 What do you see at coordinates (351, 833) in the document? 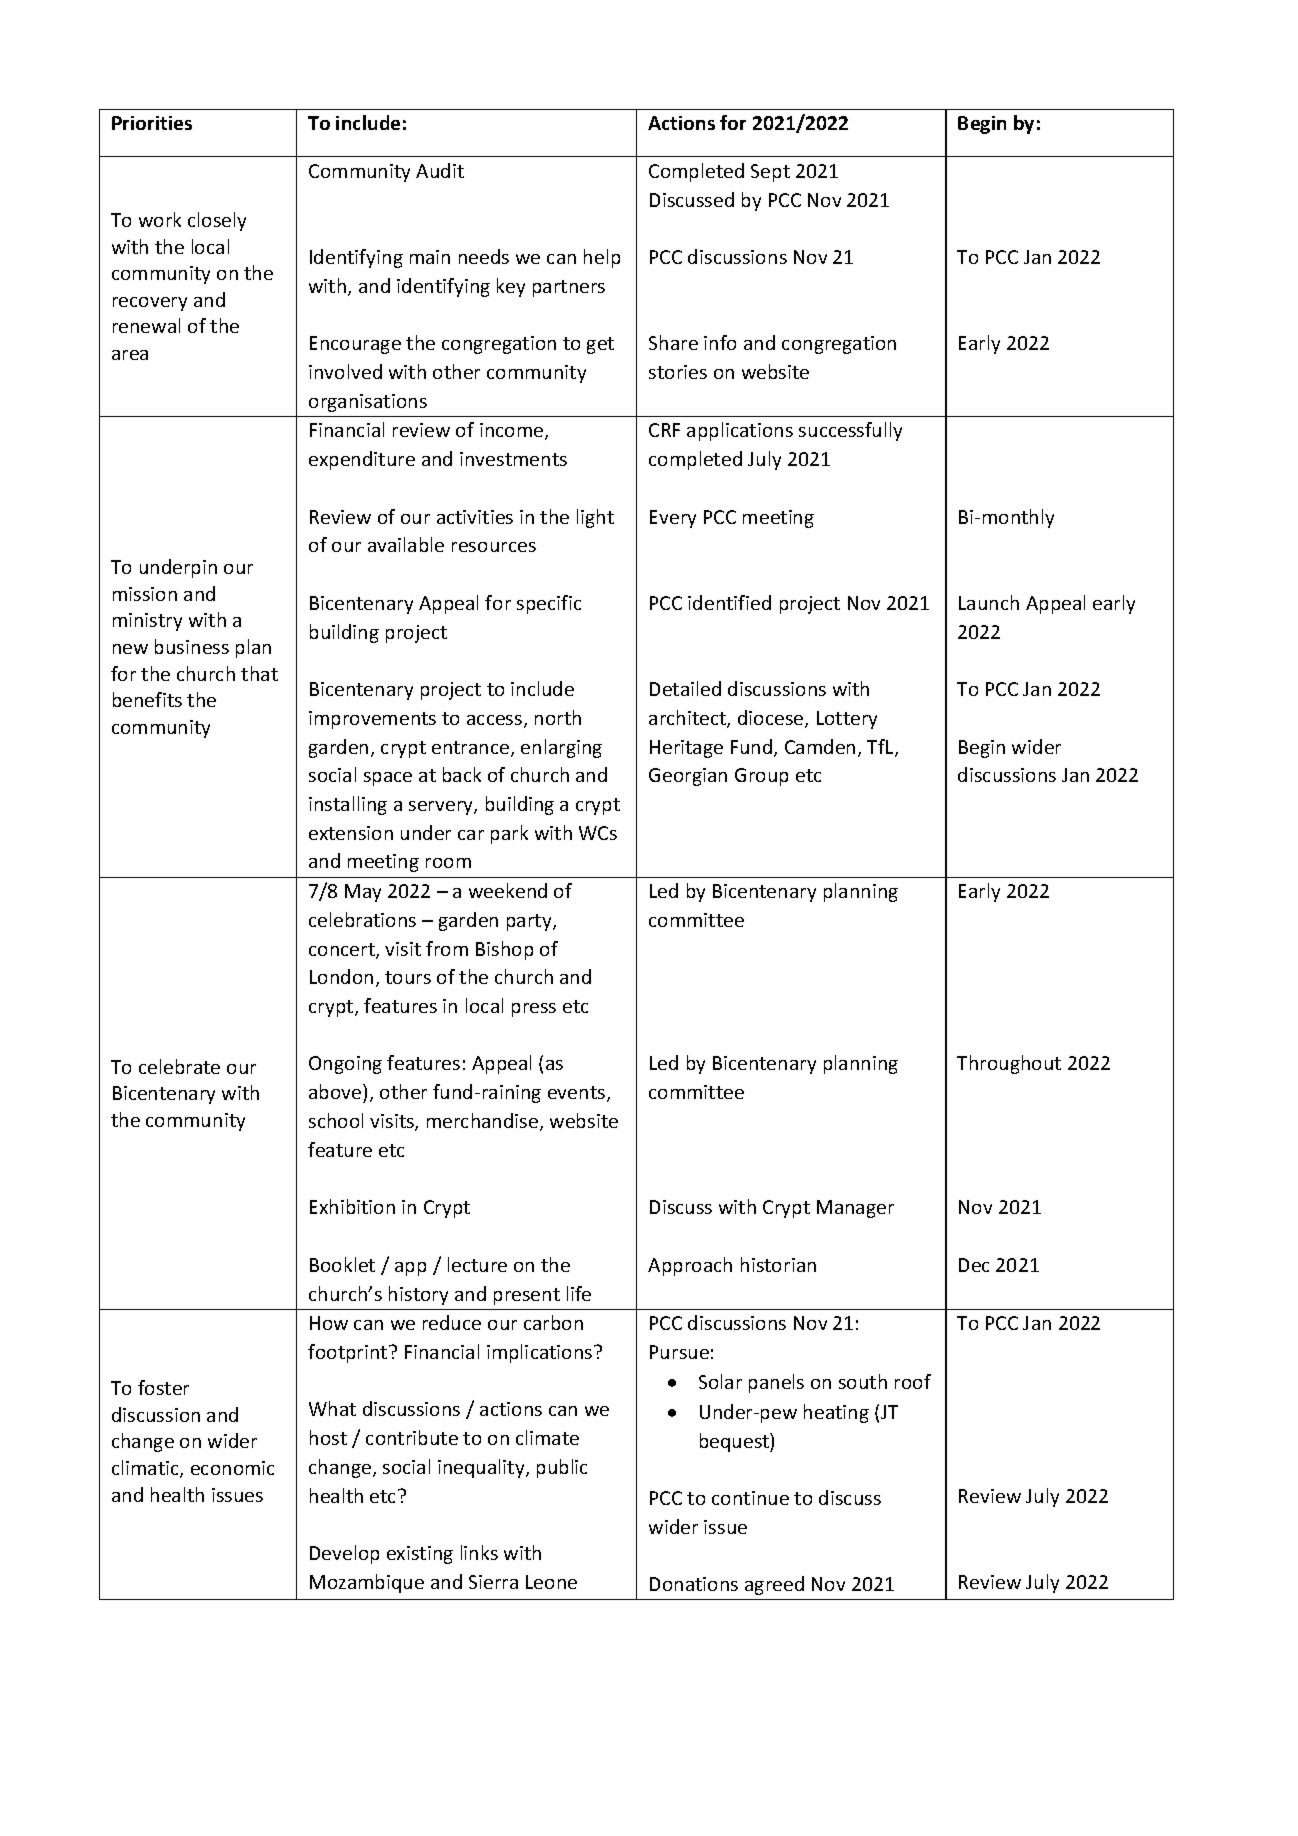
I see `extension` at bounding box center [351, 833].
